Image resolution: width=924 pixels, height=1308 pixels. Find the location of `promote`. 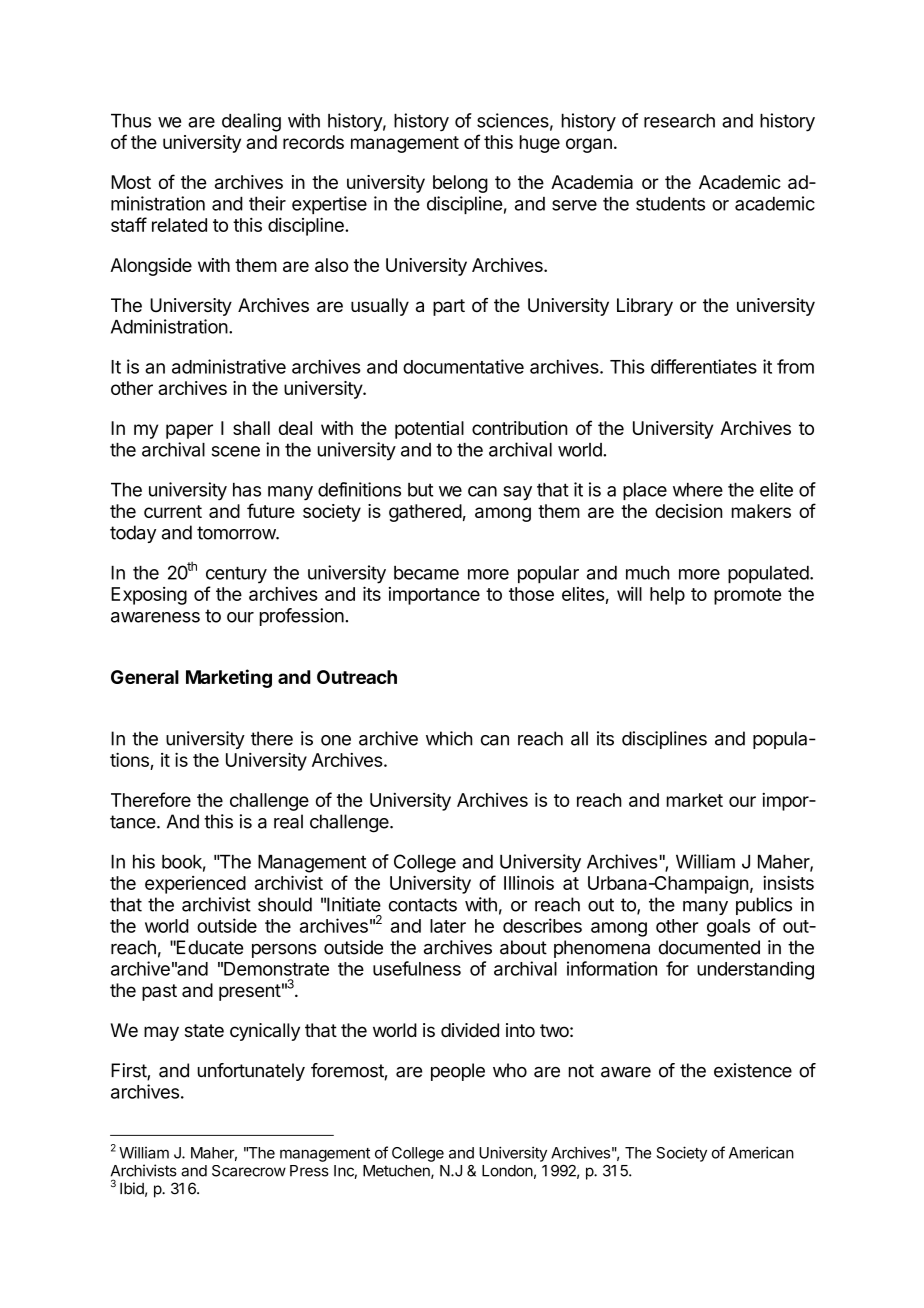

promote is located at coordinates (747, 596).
